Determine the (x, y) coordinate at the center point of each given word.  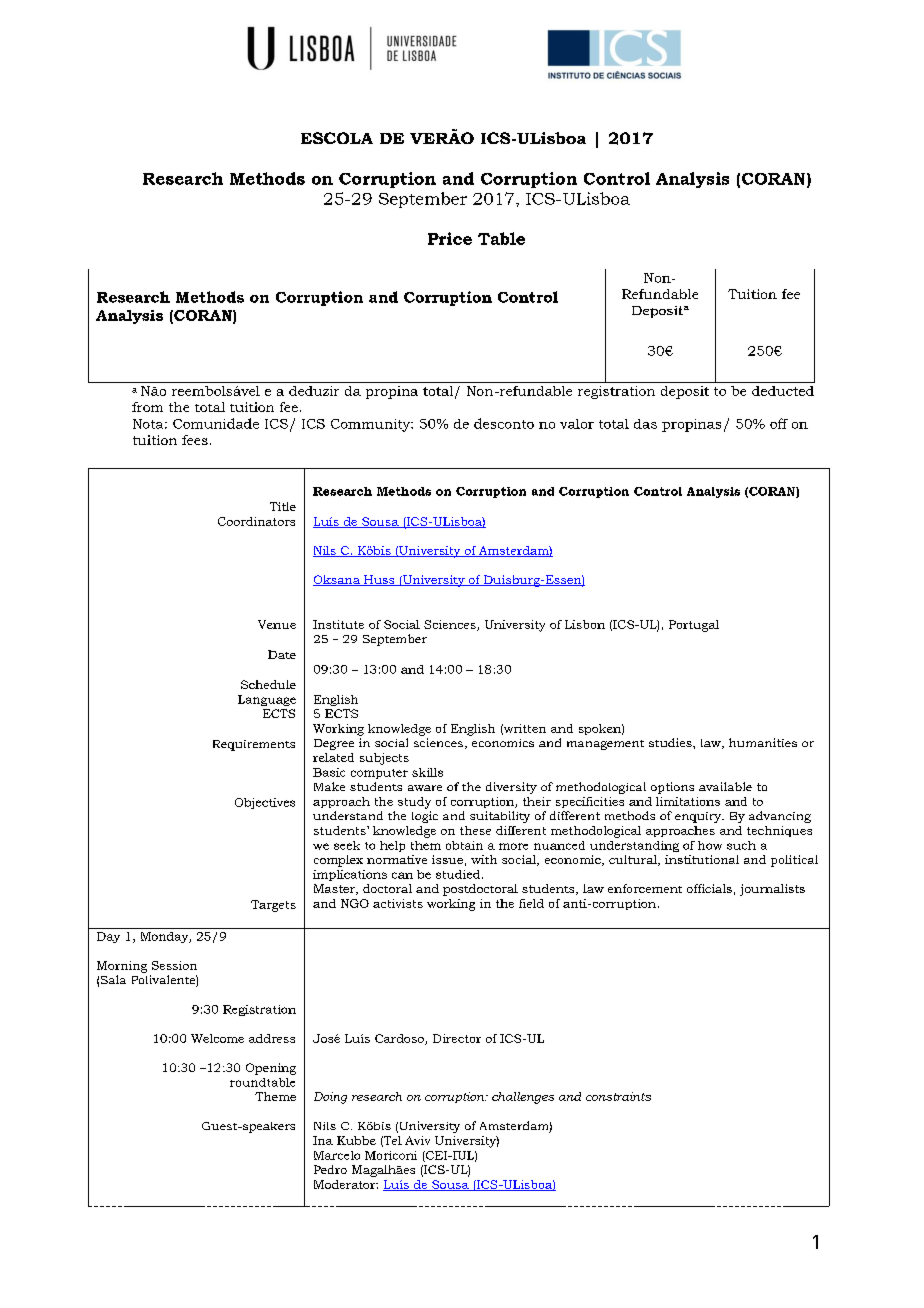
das (645, 424)
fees (195, 440)
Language (267, 700)
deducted (783, 391)
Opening (271, 1069)
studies (671, 742)
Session (174, 965)
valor (577, 424)
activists (398, 903)
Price (450, 238)
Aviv (417, 1140)
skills (427, 772)
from (147, 407)
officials (709, 888)
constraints (618, 1096)
